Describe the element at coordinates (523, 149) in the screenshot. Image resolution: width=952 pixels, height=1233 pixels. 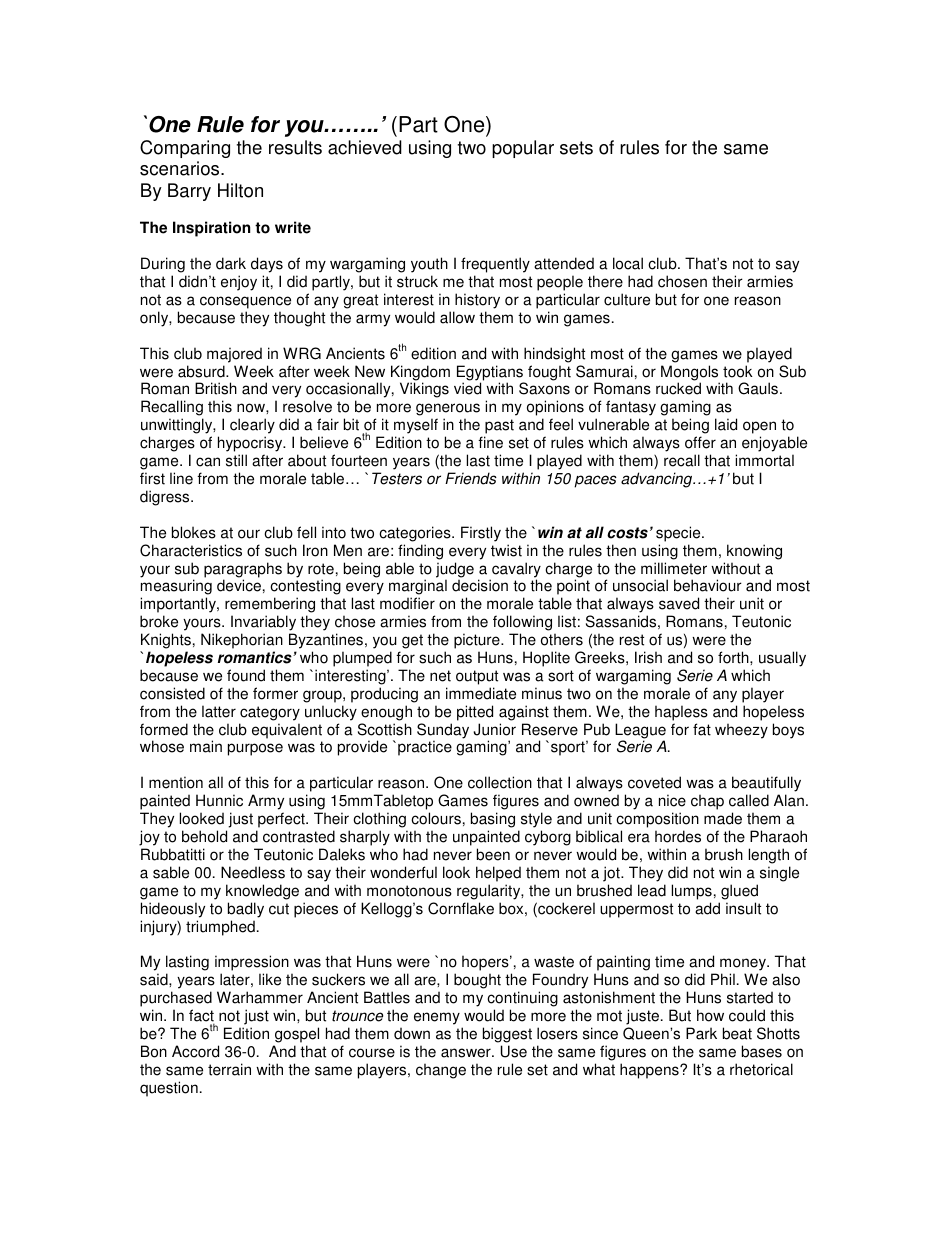
I see `popular` at that location.
